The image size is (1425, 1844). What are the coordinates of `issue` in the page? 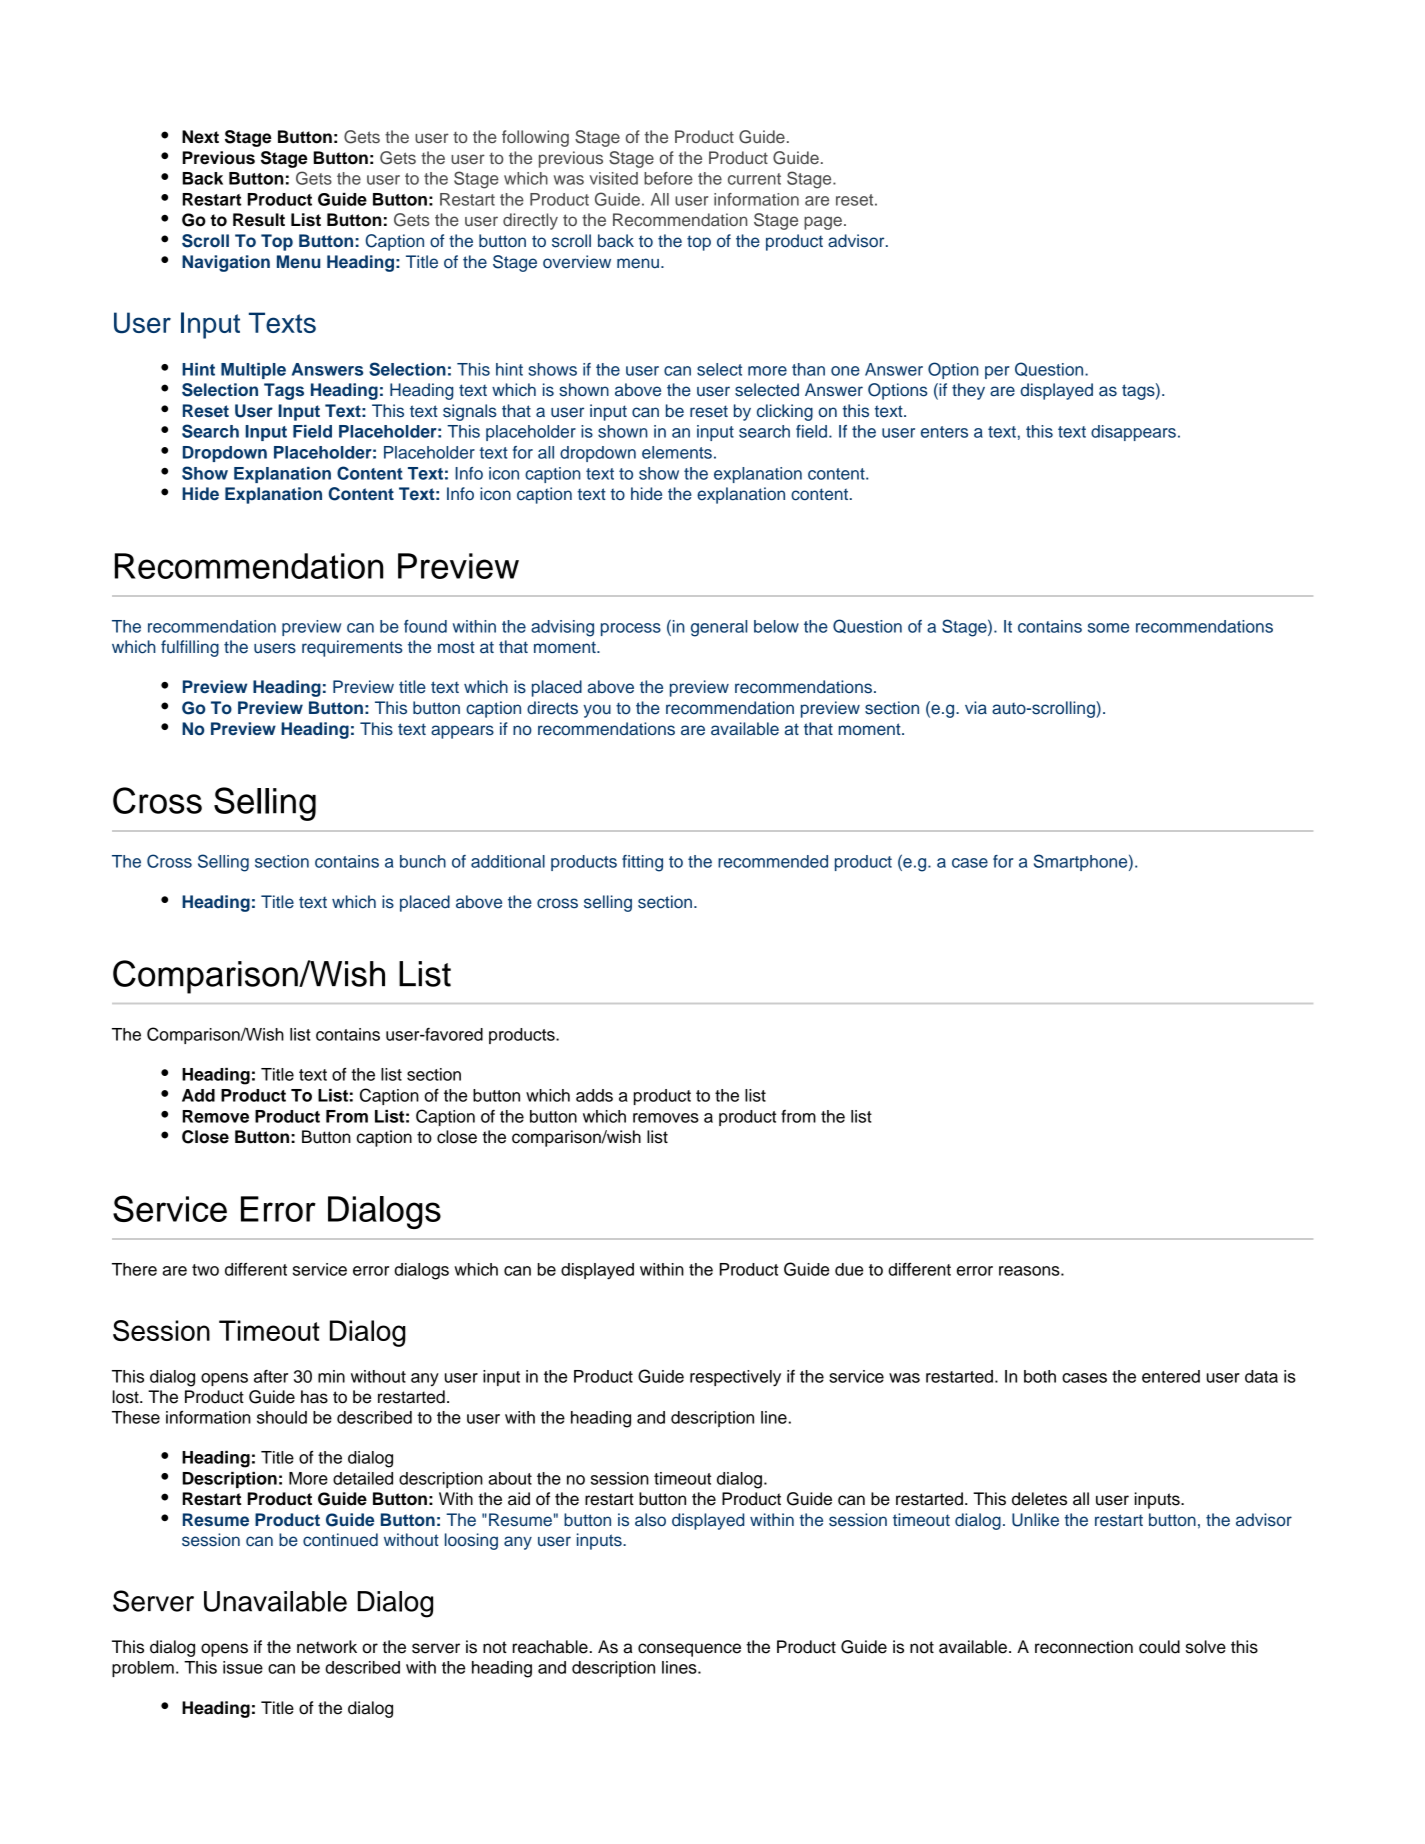 It's located at (243, 1667).
